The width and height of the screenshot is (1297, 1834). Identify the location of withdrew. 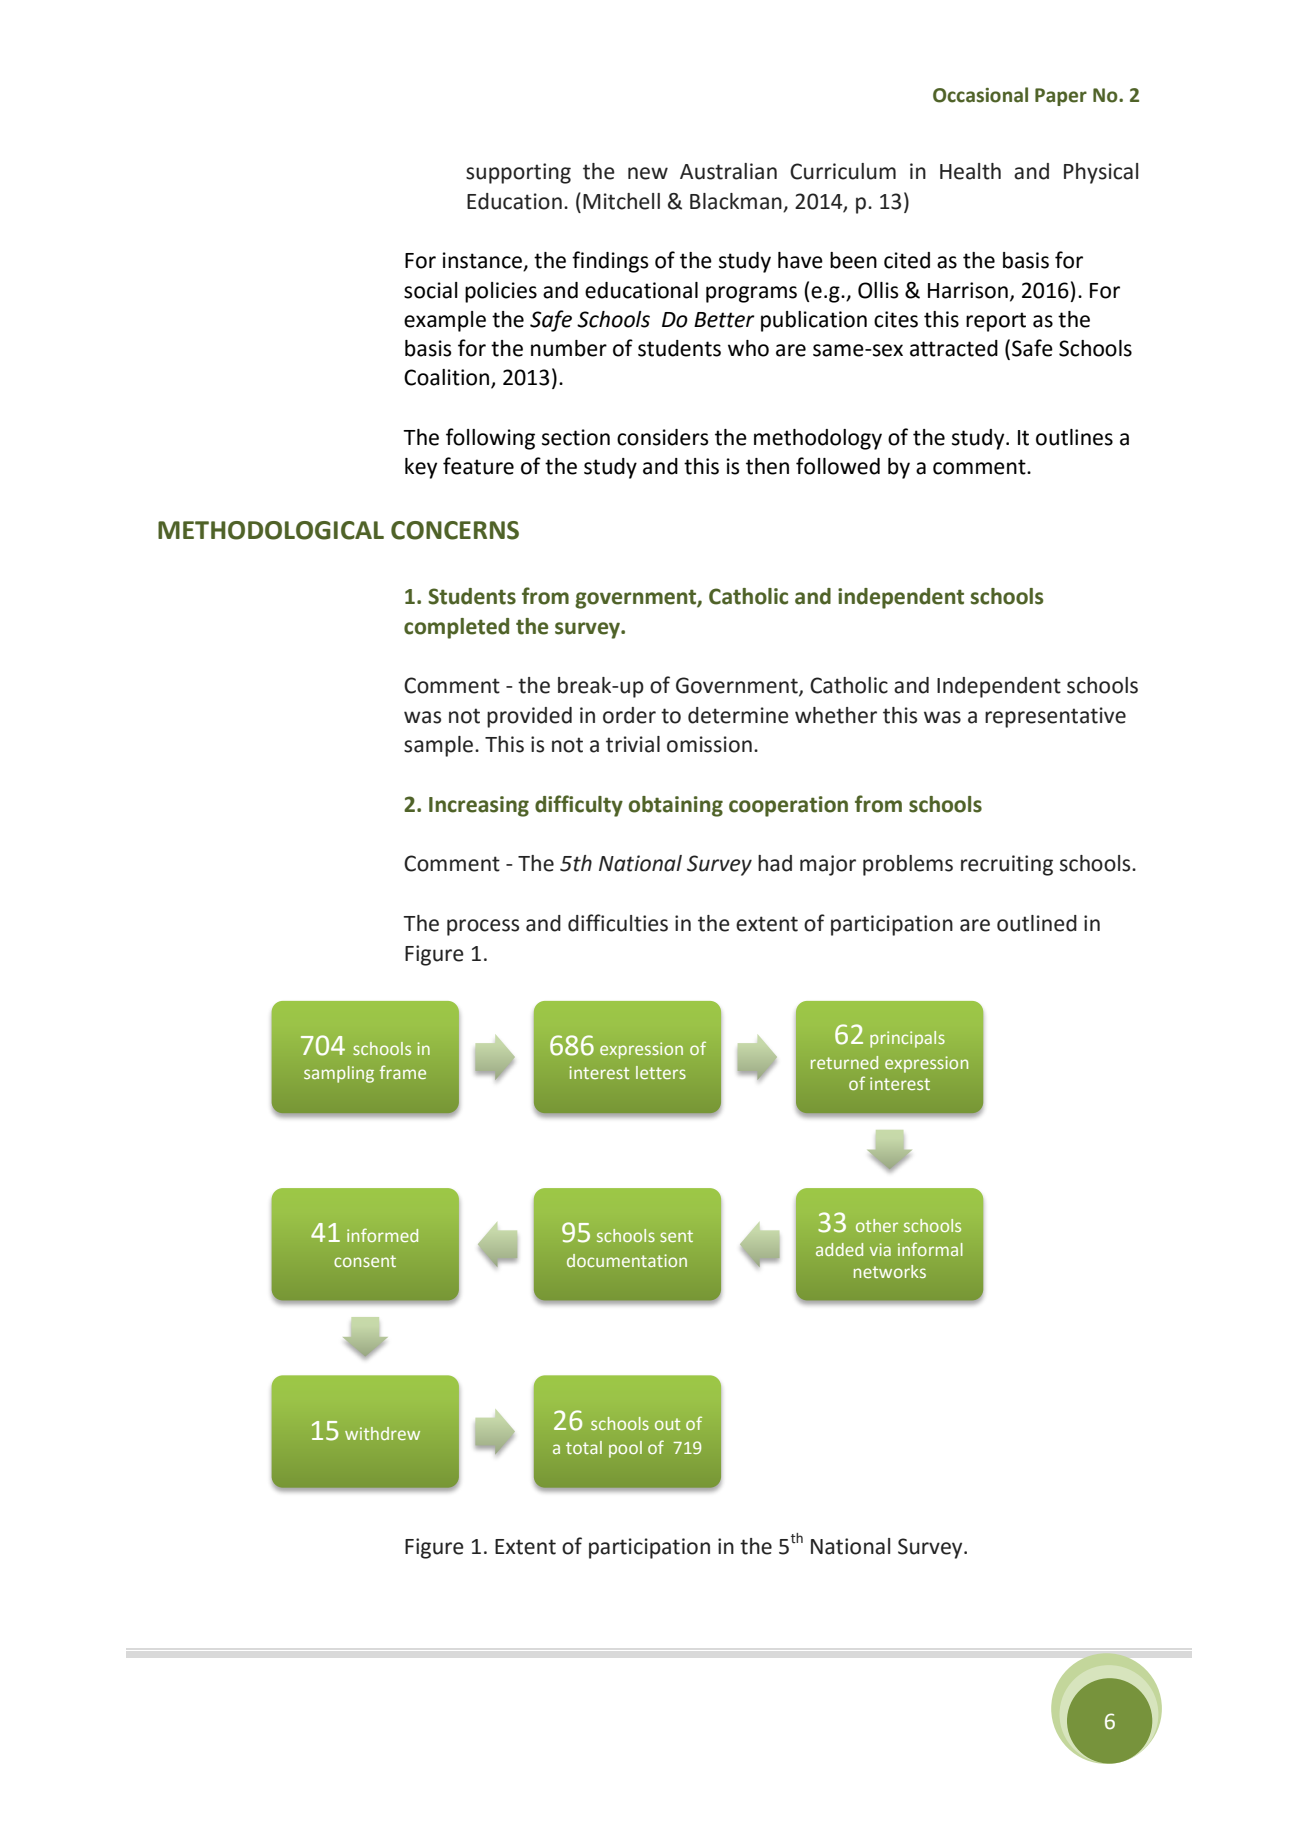
(382, 1433).
